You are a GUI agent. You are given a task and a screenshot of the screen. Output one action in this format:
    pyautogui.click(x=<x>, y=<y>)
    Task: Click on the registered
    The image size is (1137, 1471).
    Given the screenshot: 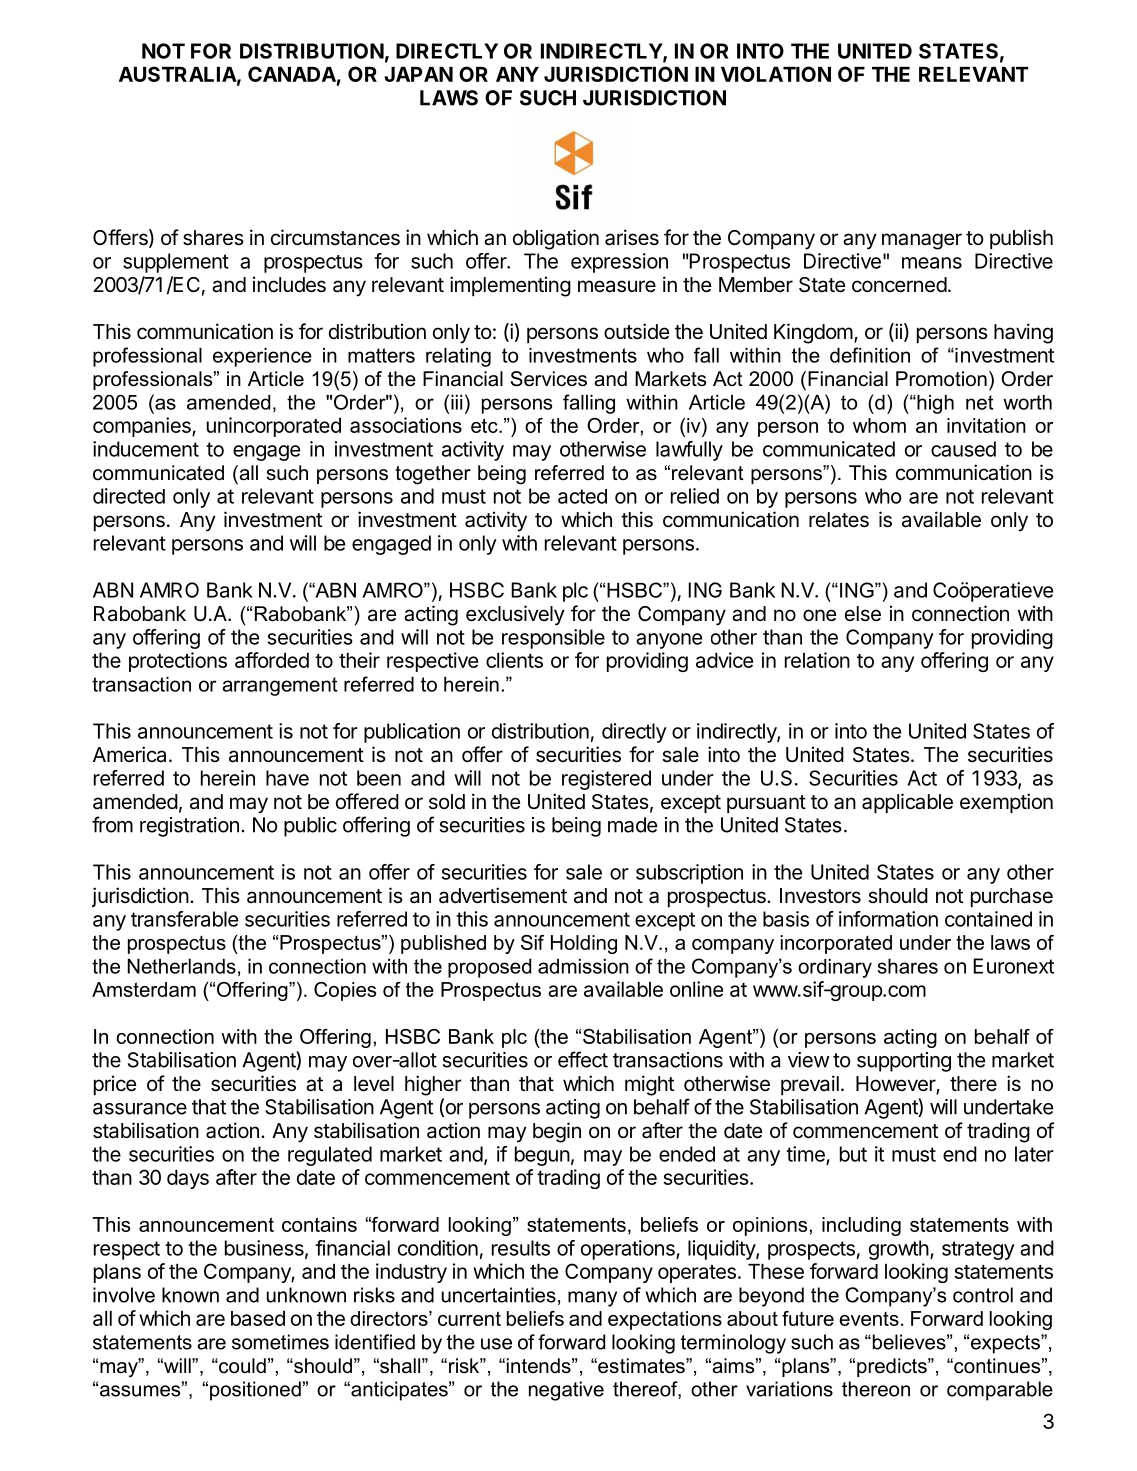 What is the action you would take?
    pyautogui.click(x=606, y=780)
